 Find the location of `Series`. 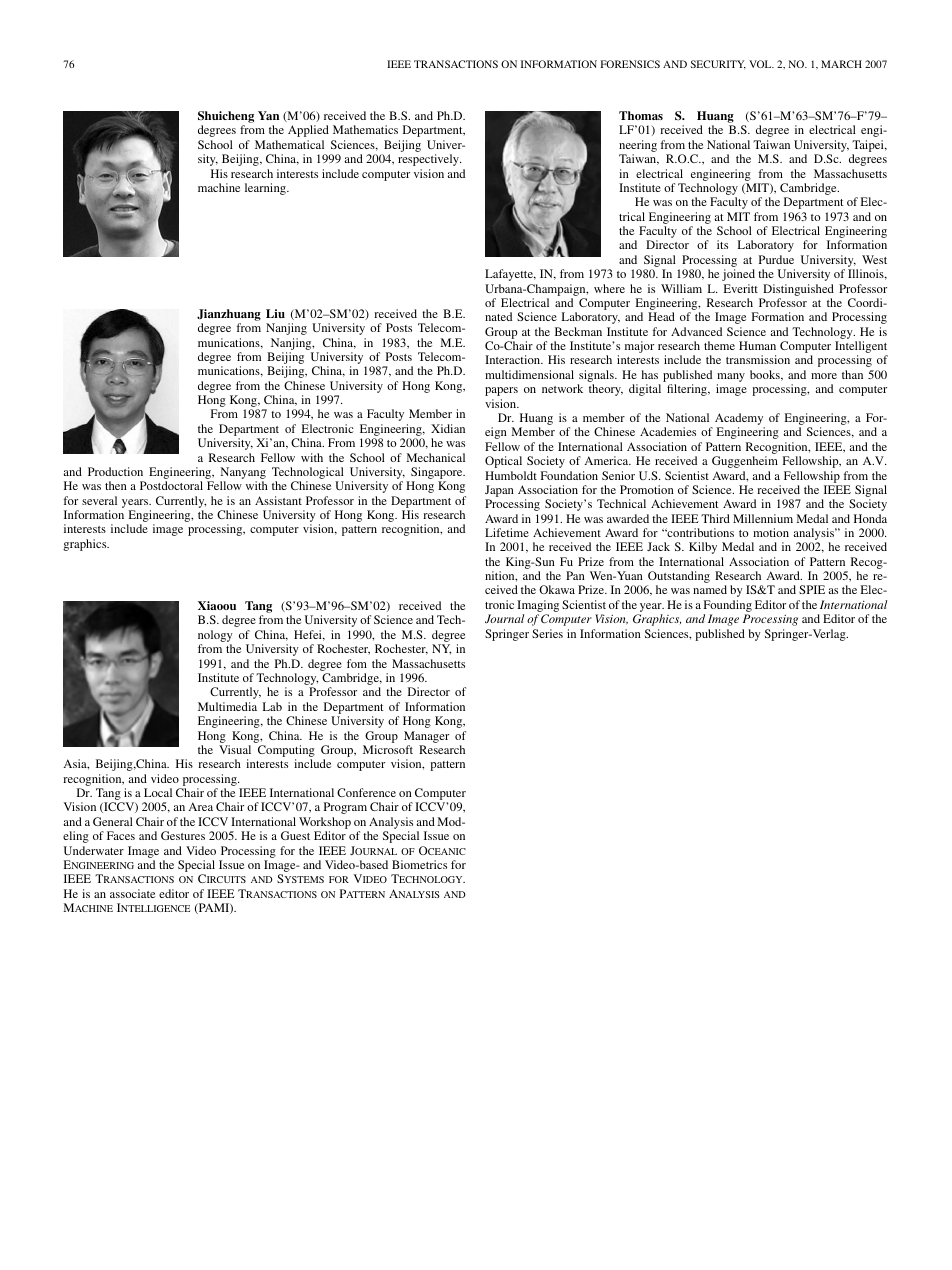

Series is located at coordinates (547, 633).
